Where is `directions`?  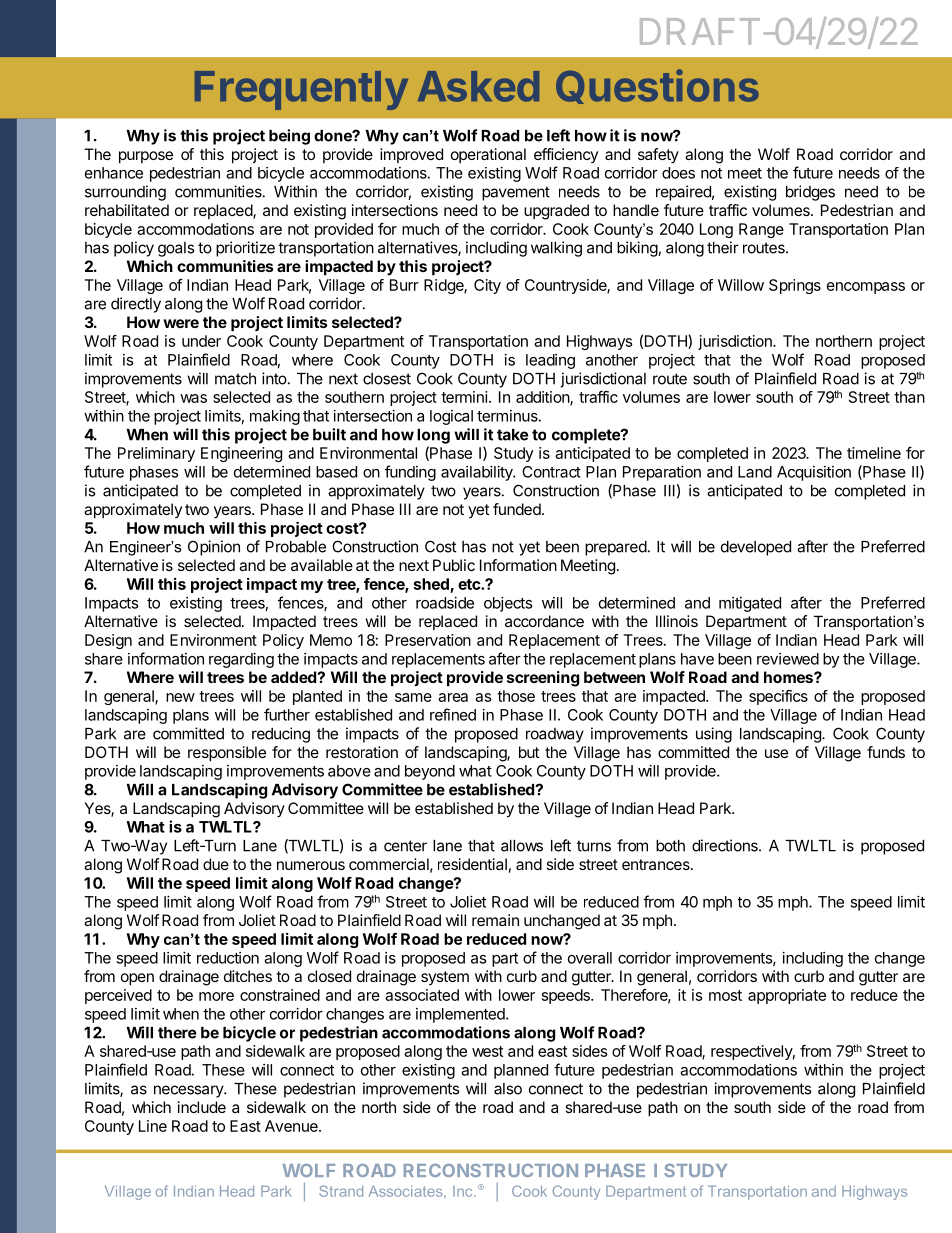
directions is located at coordinates (726, 845).
